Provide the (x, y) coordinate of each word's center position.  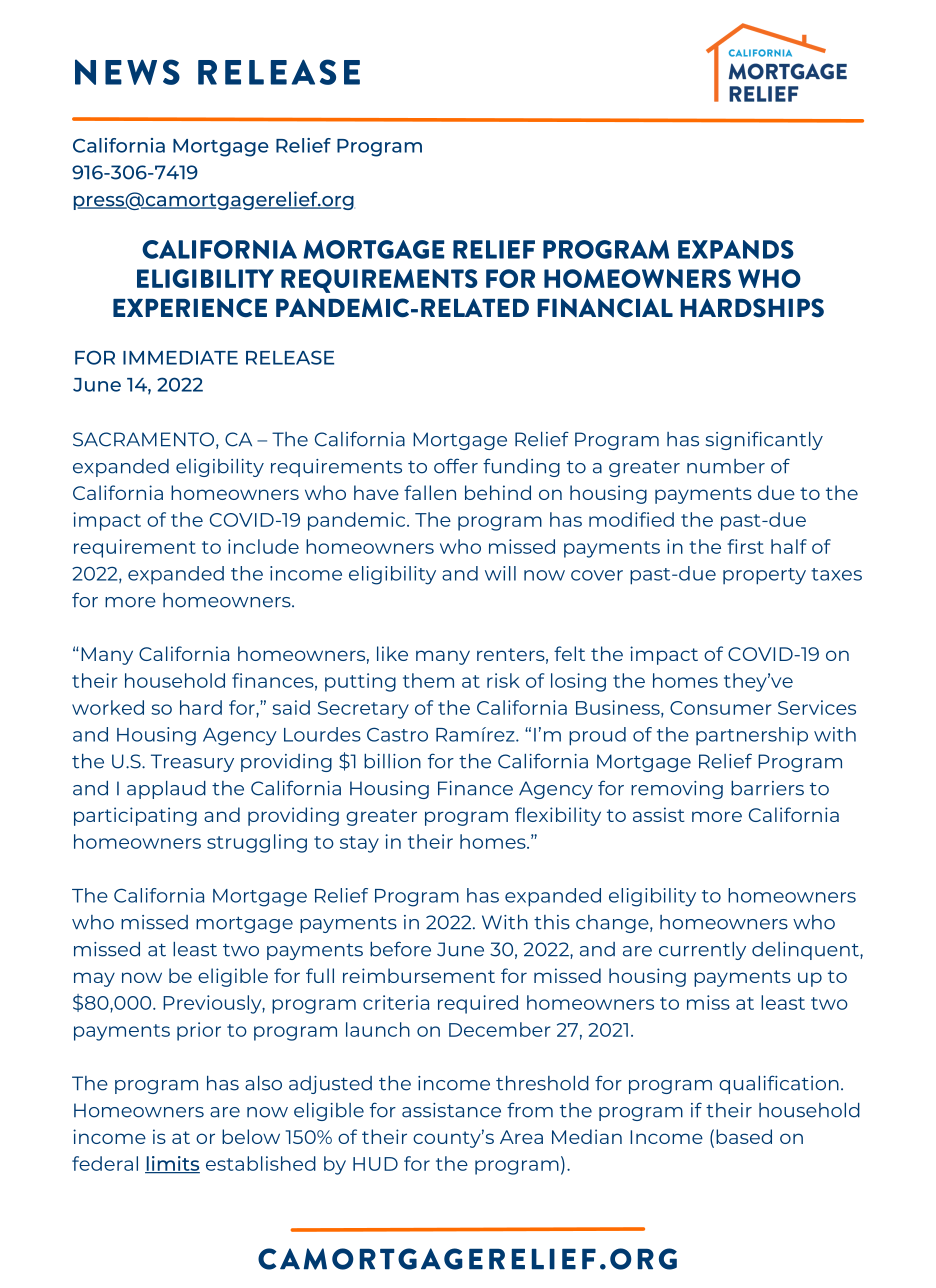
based (744, 1136)
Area (521, 1137)
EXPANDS (736, 249)
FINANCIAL (605, 308)
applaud (166, 790)
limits (172, 1164)
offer (456, 466)
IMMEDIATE (180, 358)
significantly (764, 440)
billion (392, 761)
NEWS (127, 72)
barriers (767, 788)
